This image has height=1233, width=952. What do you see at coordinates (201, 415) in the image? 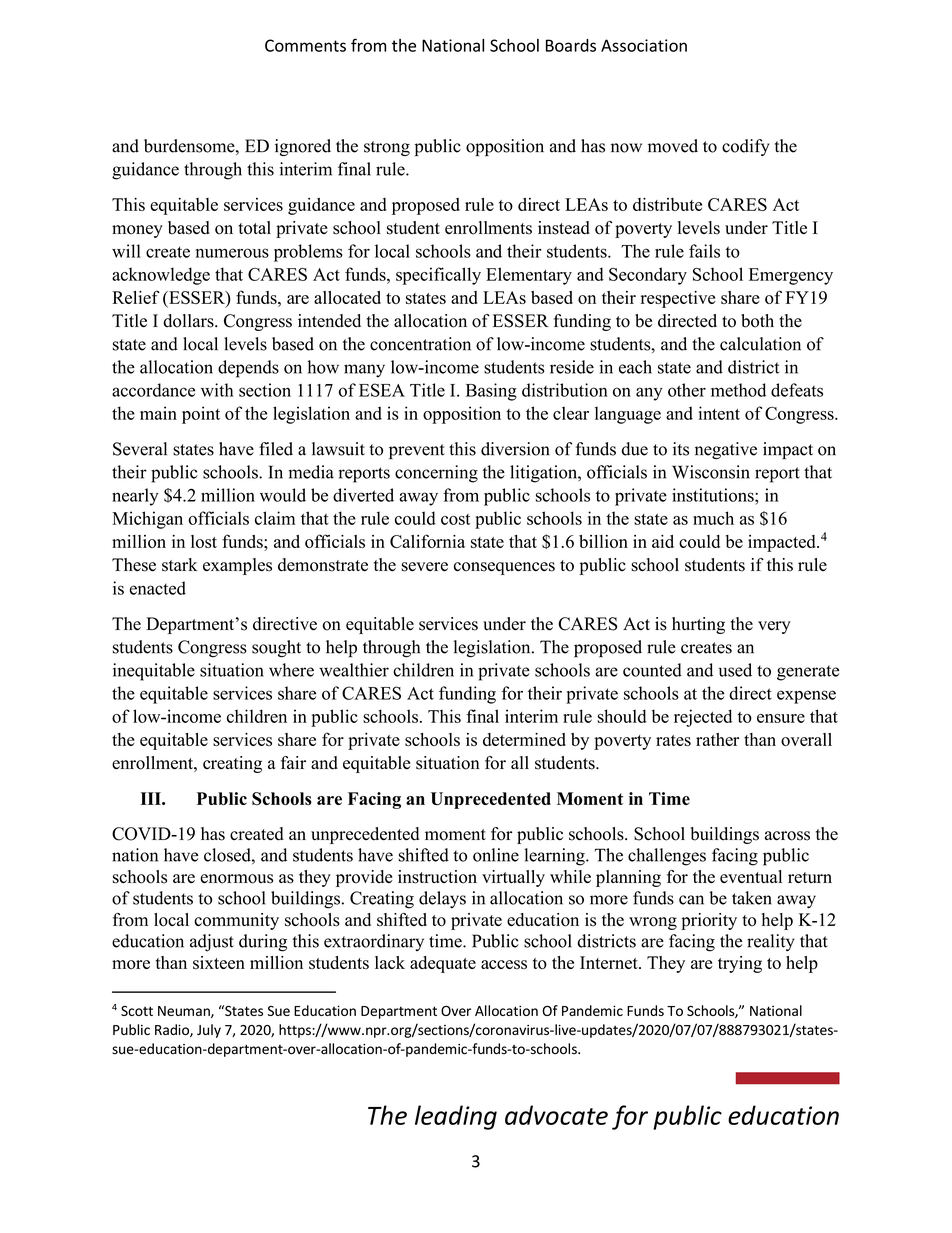
I see `point` at bounding box center [201, 415].
